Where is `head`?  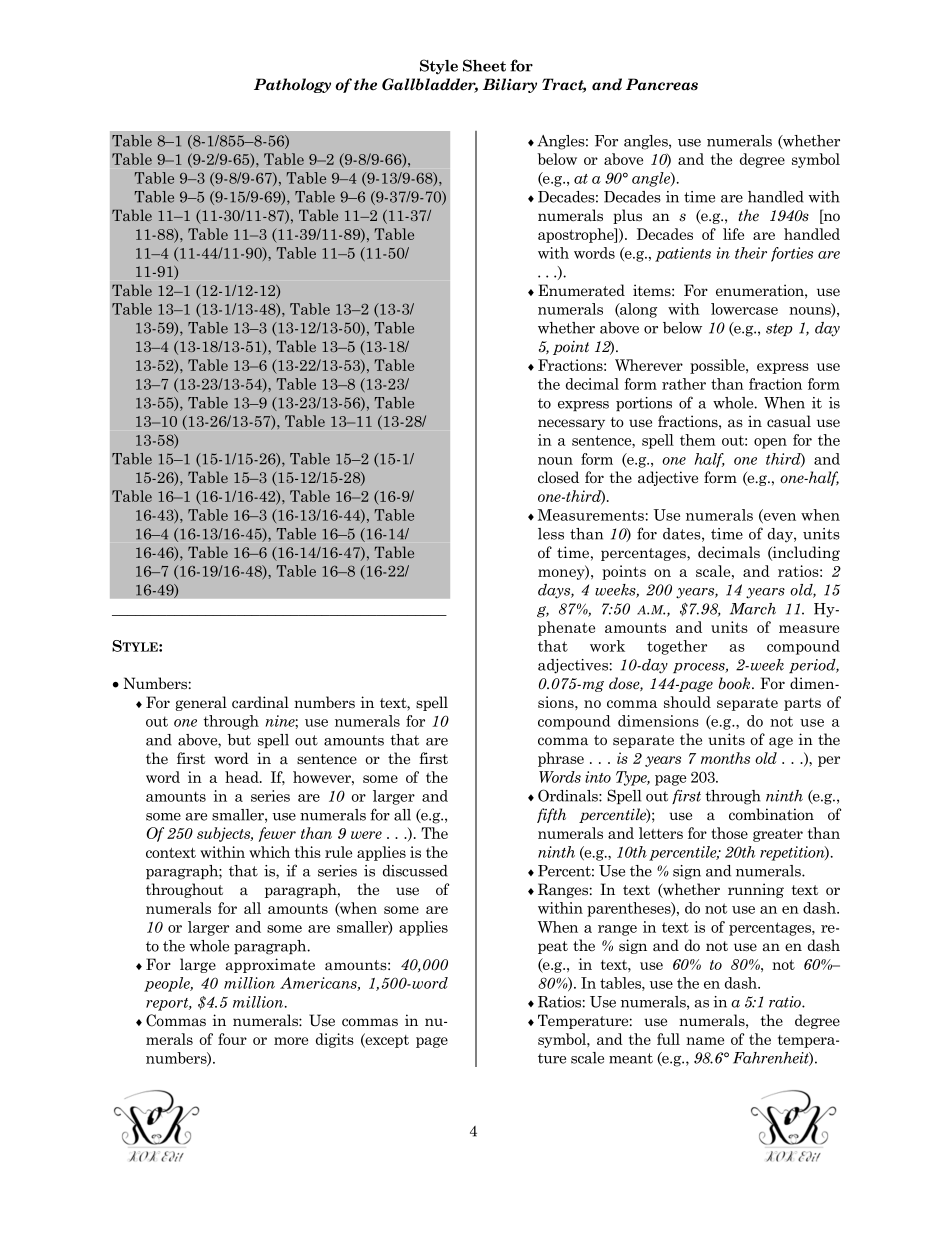 head is located at coordinates (243, 777).
